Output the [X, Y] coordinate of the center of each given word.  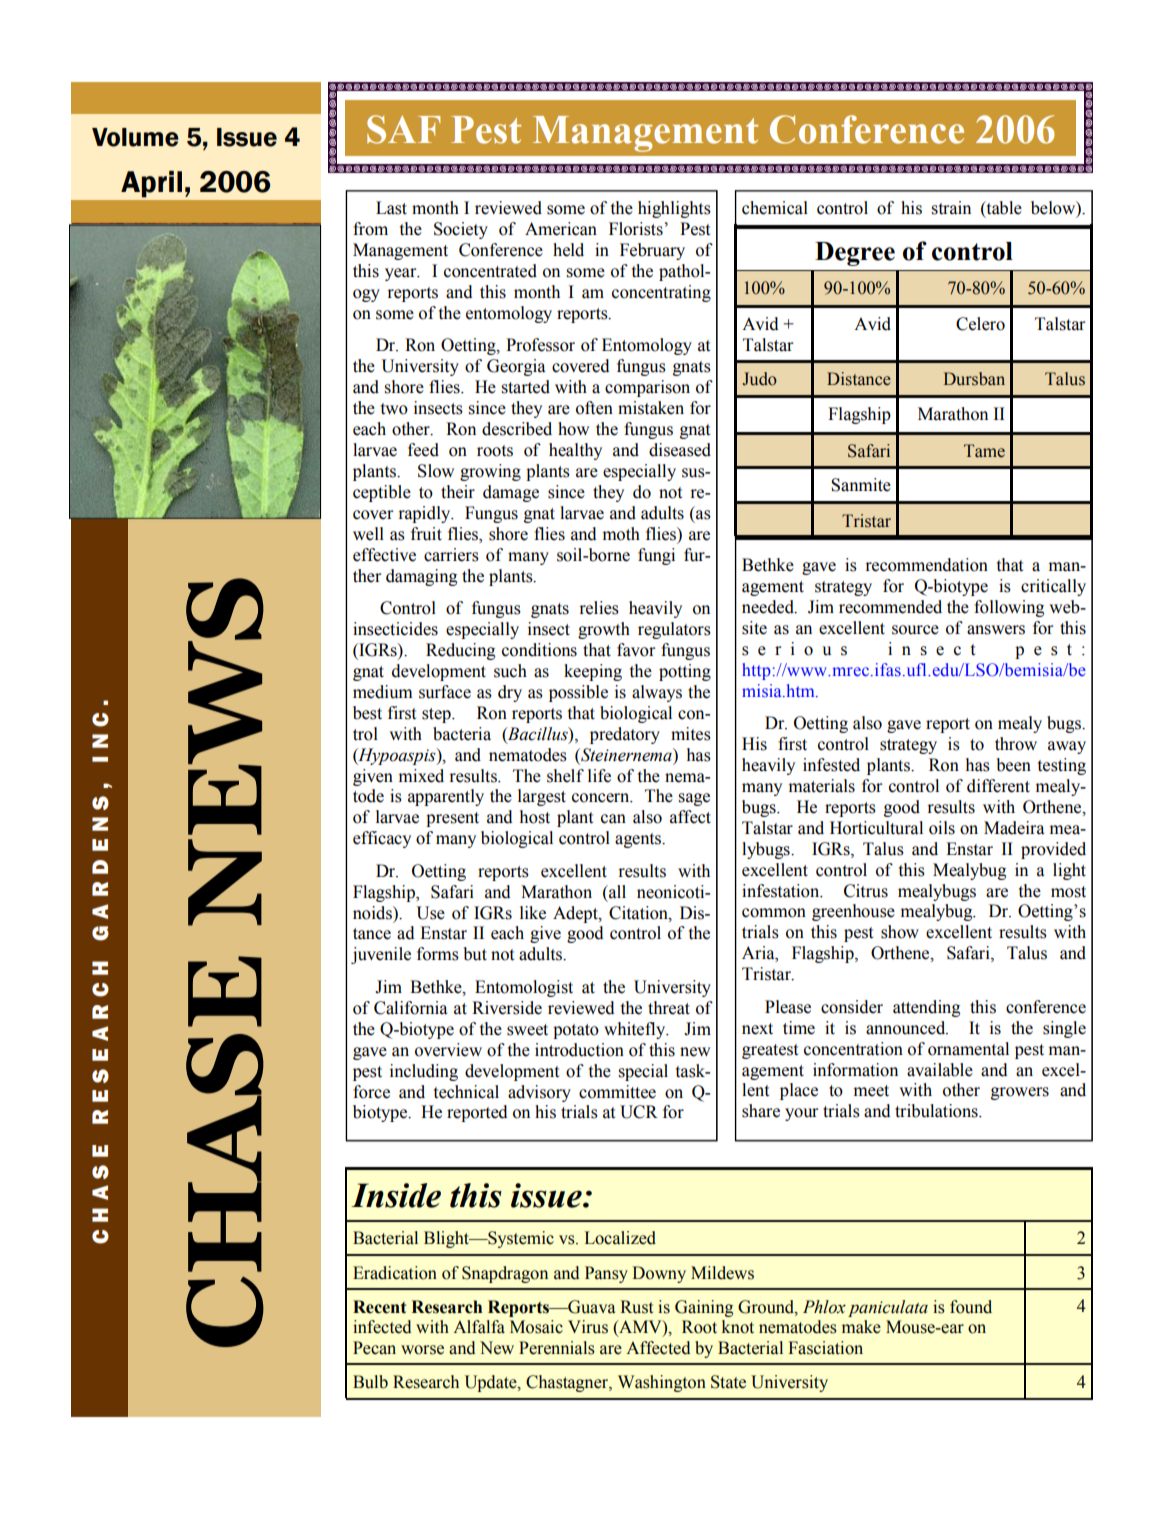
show [900, 932]
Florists [636, 229]
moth [621, 534]
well [368, 534]
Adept [576, 914]
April [151, 184]
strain [951, 208]
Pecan [374, 1348]
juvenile [381, 955]
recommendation [926, 565]
